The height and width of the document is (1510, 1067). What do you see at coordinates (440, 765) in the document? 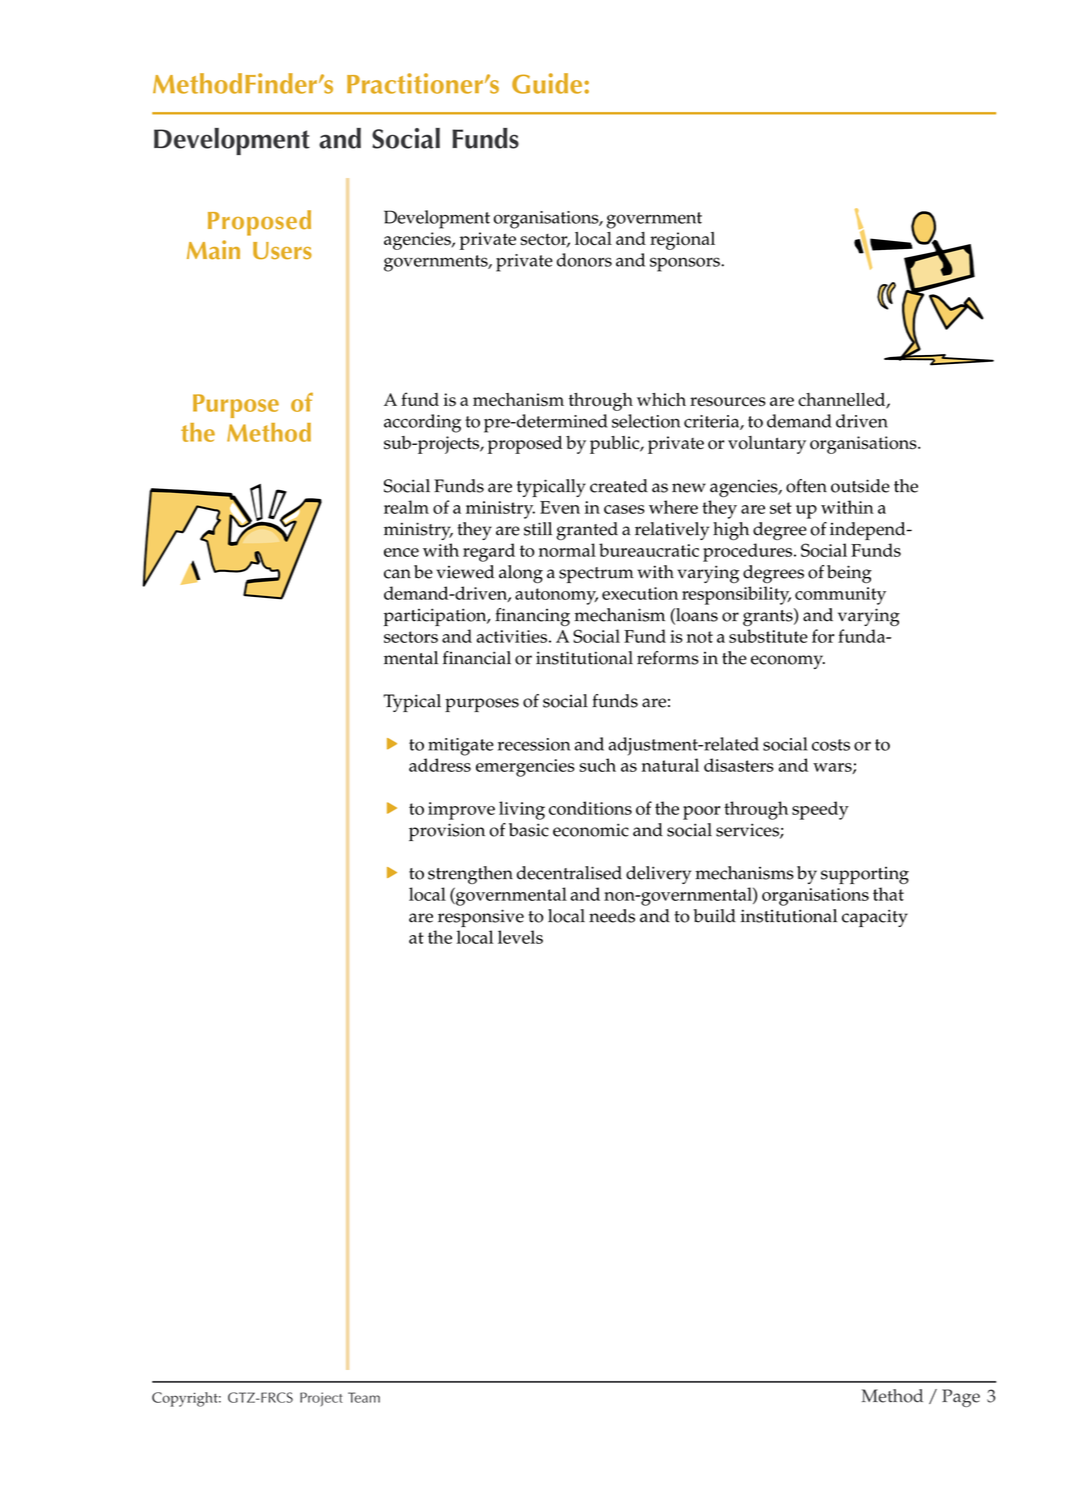
I see `address` at bounding box center [440, 765].
